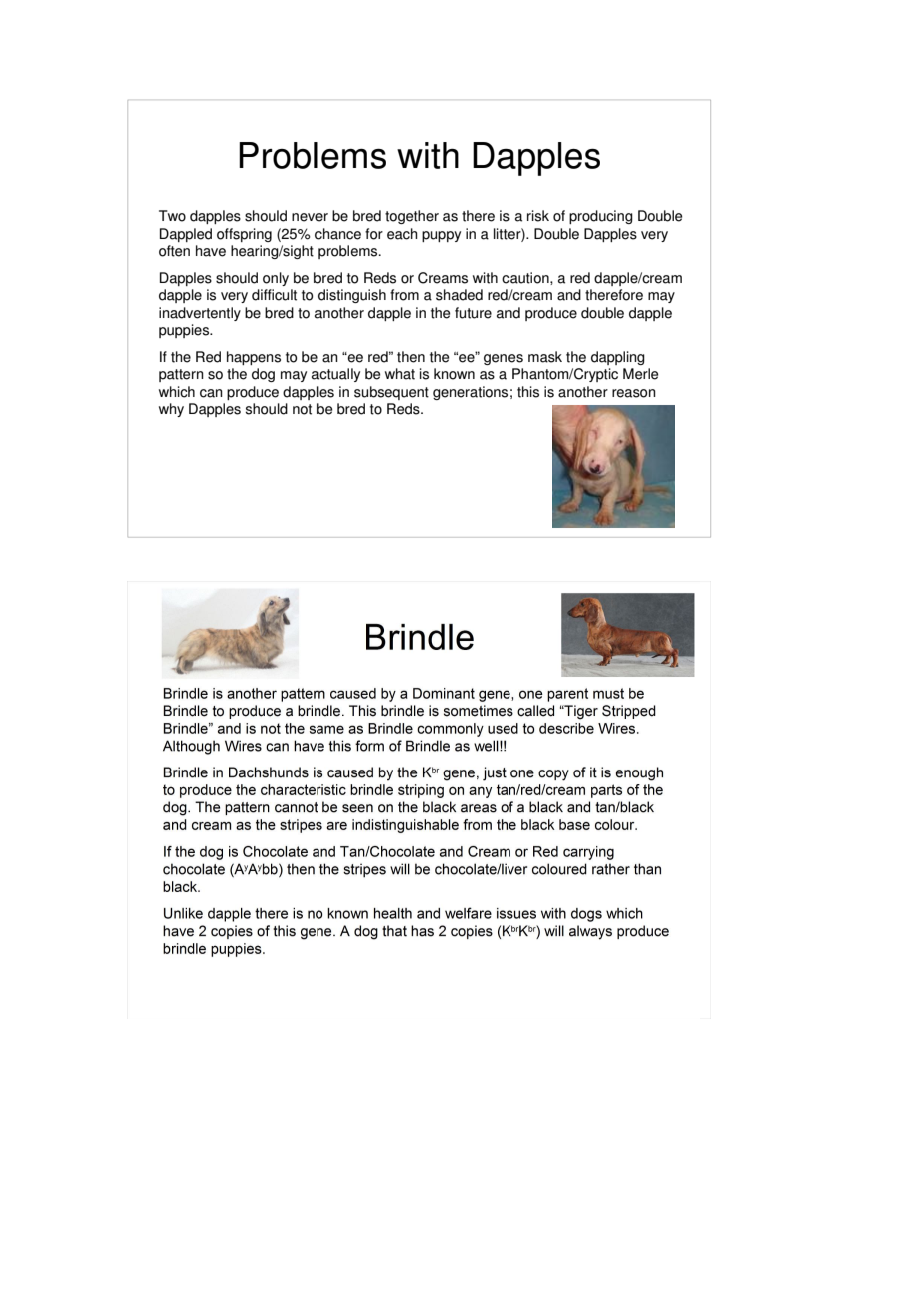 This screenshot has height=1308, width=924. Describe the element at coordinates (172, 216) in the screenshot. I see `Two` at that location.
